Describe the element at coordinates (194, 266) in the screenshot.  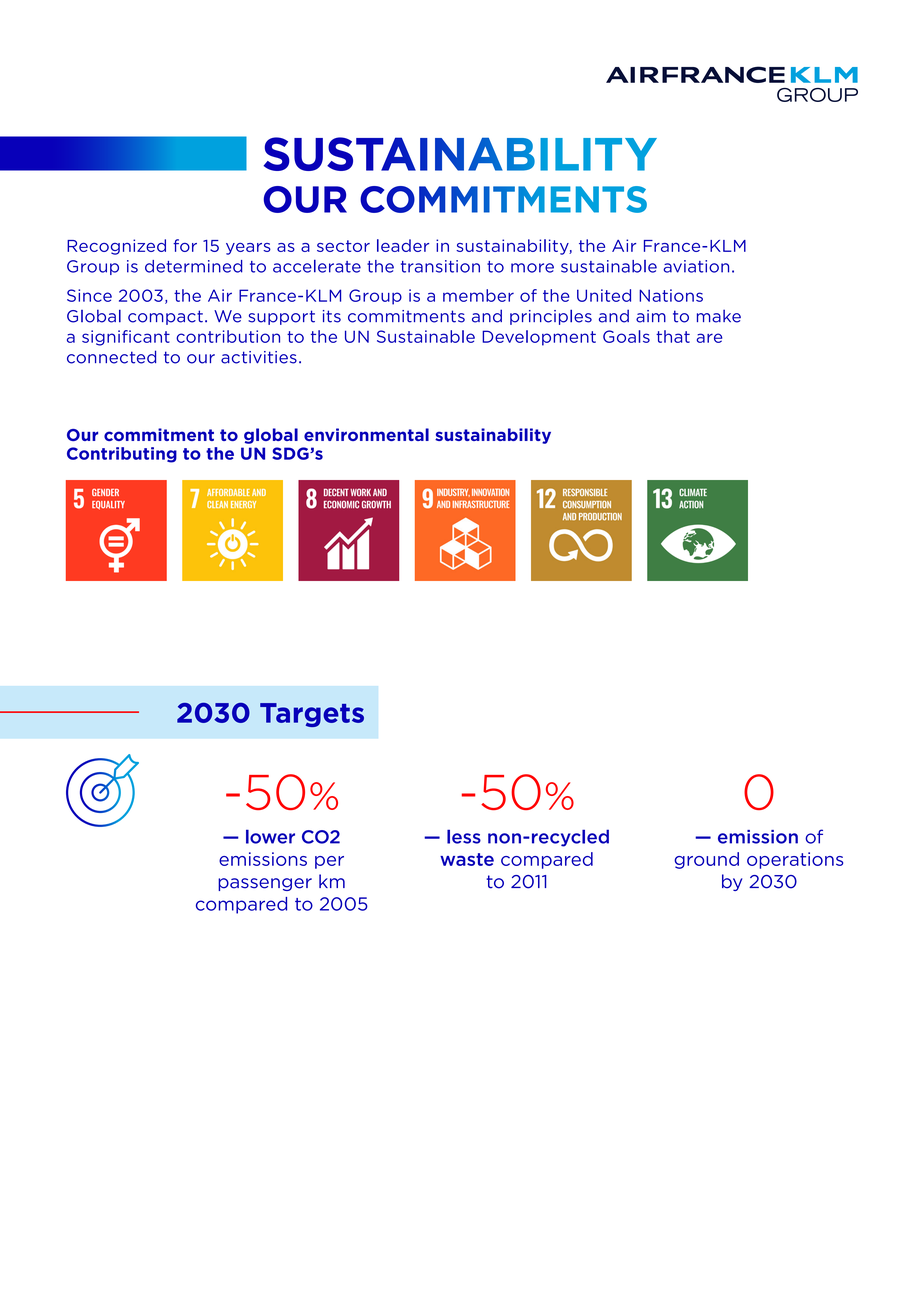
I see `determined` at that location.
